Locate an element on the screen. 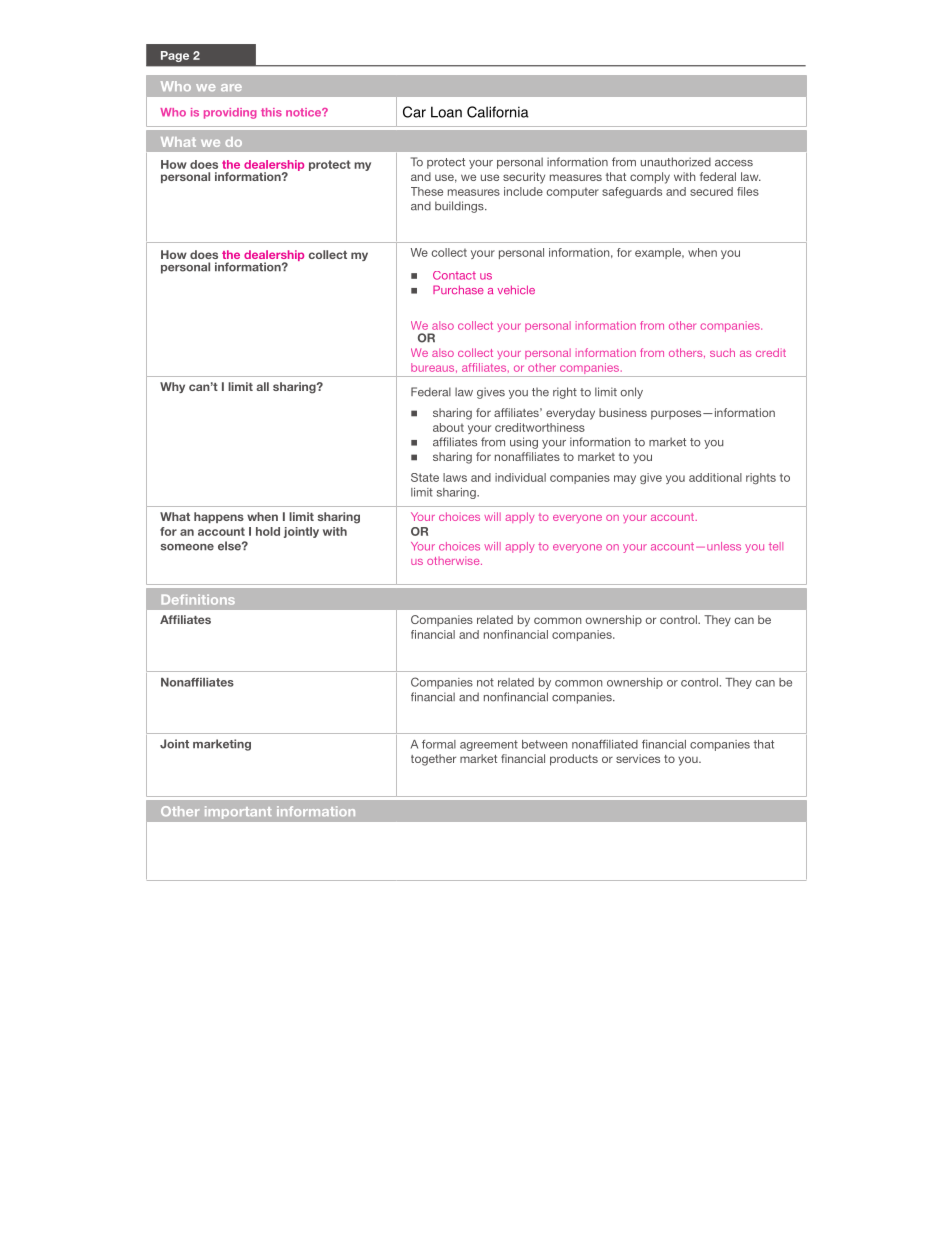  together is located at coordinates (433, 760).
